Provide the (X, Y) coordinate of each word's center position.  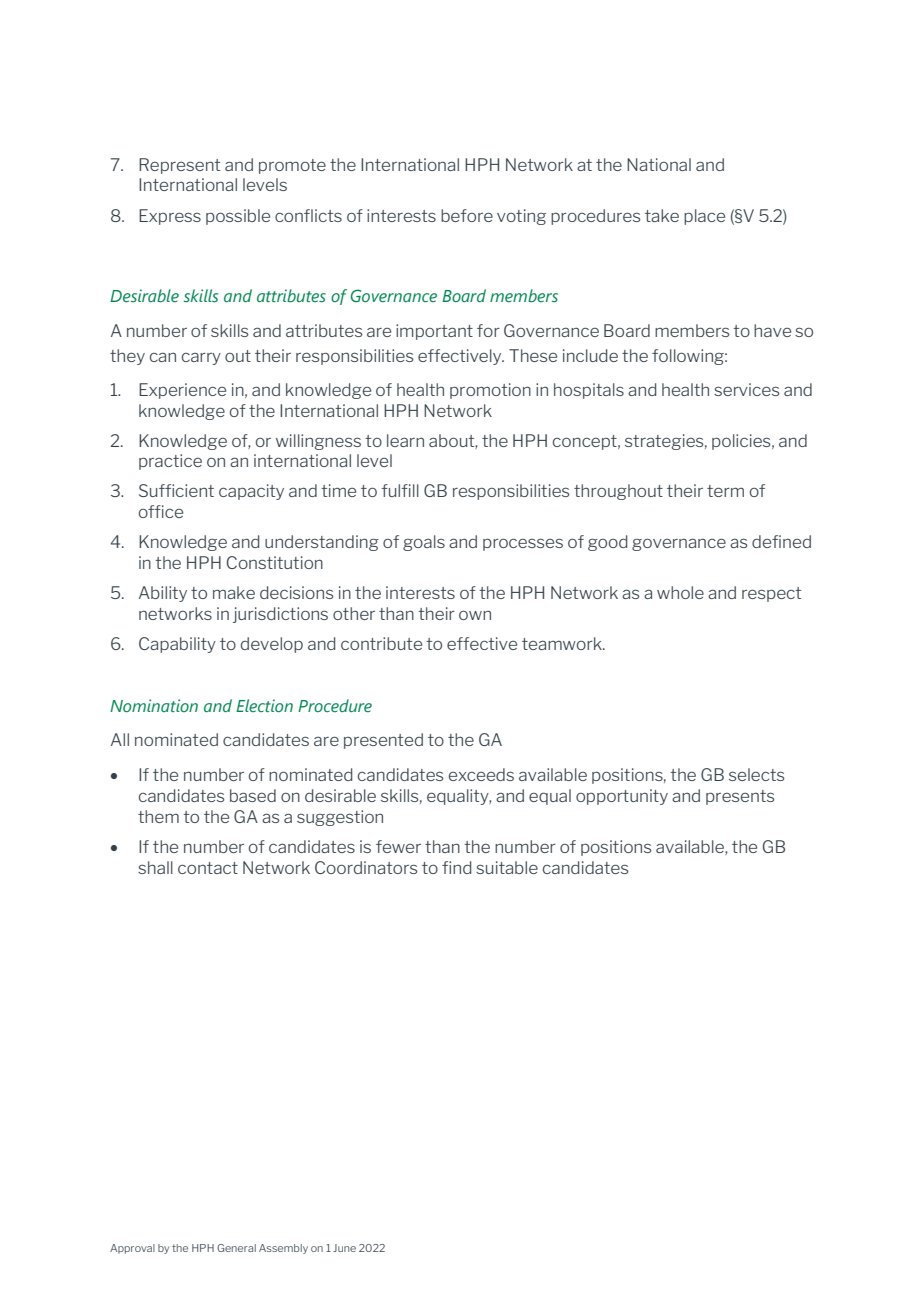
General (236, 1248)
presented (383, 741)
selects (757, 774)
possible (238, 217)
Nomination (154, 705)
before (467, 215)
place (704, 217)
